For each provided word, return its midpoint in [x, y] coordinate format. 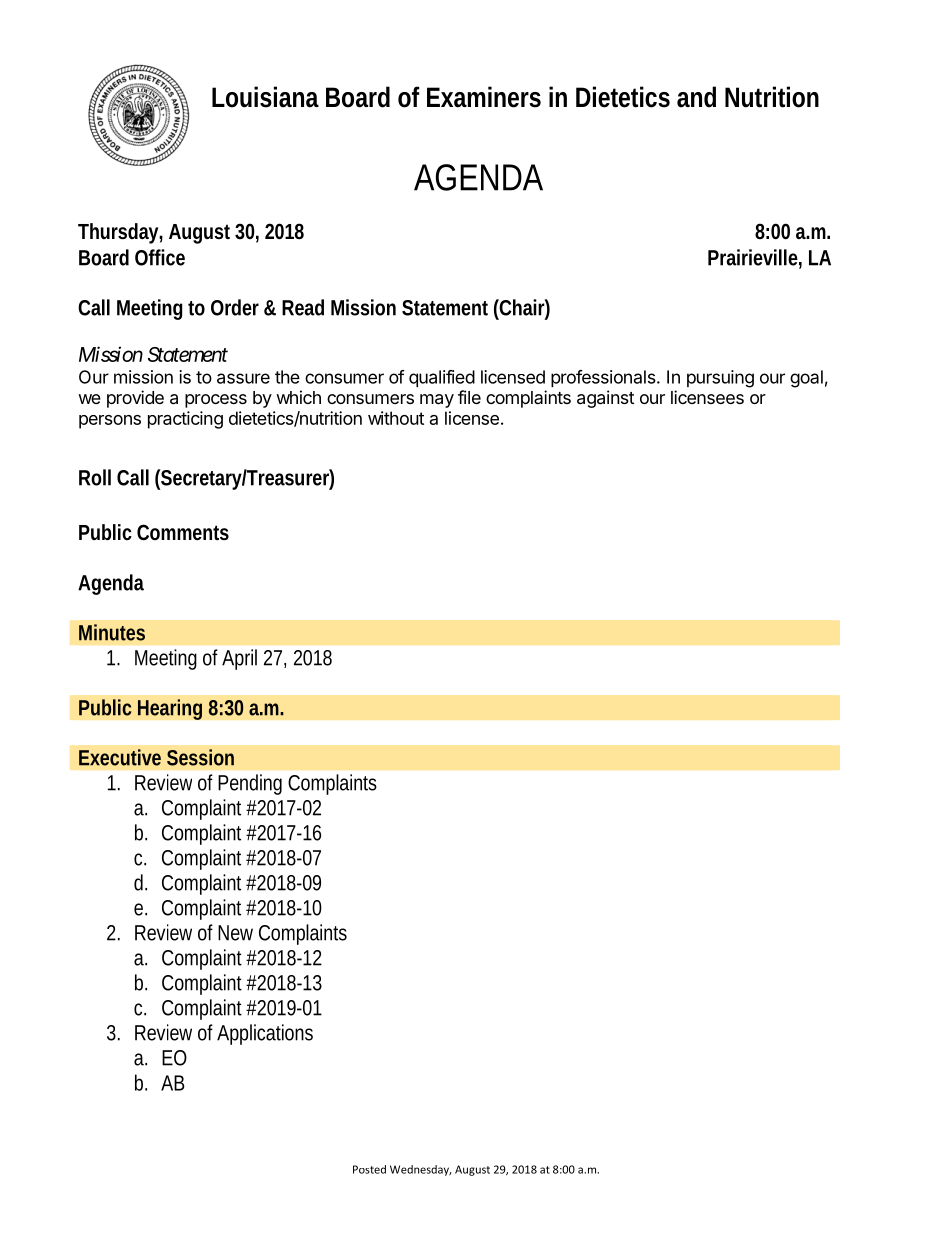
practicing [185, 420]
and [696, 97]
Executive [120, 757]
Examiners [484, 97]
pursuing [720, 379]
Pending [250, 784]
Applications [265, 1034]
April [239, 659]
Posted [369, 1169]
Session [200, 757]
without [396, 418]
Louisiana [265, 97]
